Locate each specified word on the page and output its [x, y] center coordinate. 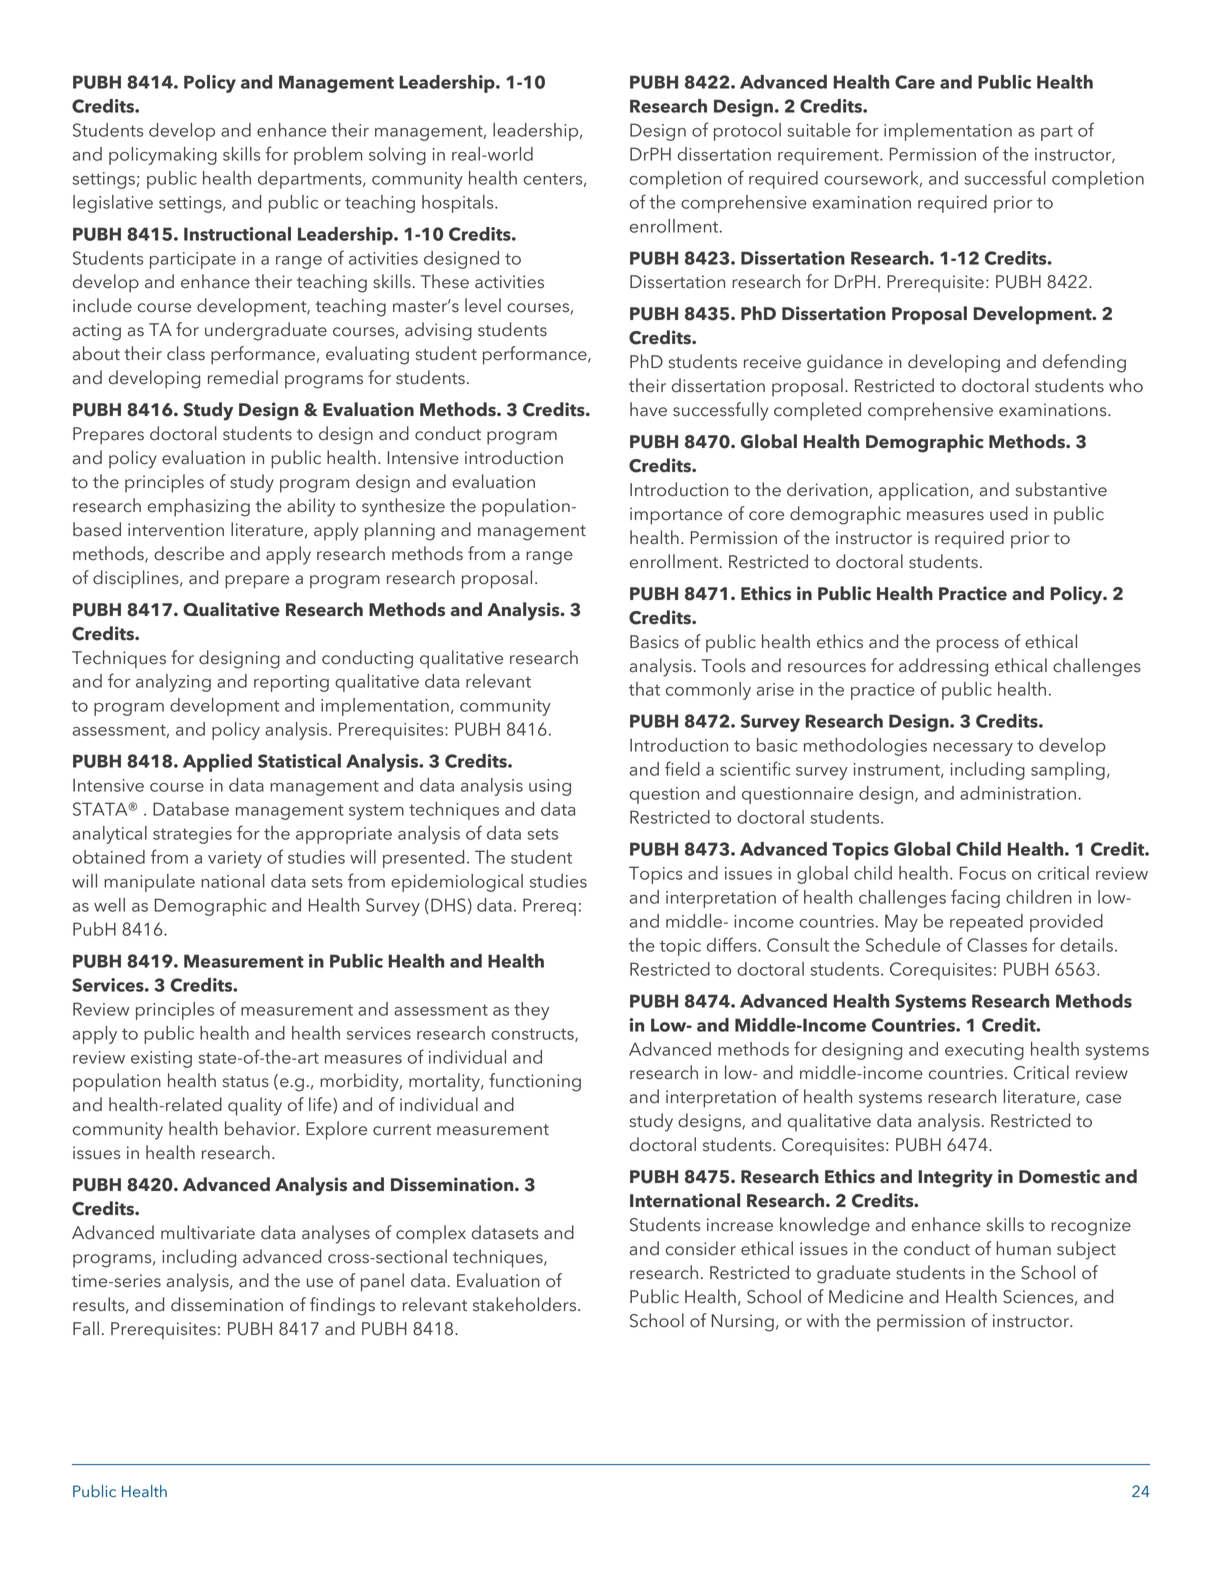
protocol [747, 132]
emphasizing [199, 507]
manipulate [149, 883]
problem [328, 156]
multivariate [208, 1232]
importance [676, 516]
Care [915, 82]
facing [975, 898]
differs [733, 944]
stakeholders [526, 1304]
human [1023, 1248]
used [1009, 513]
